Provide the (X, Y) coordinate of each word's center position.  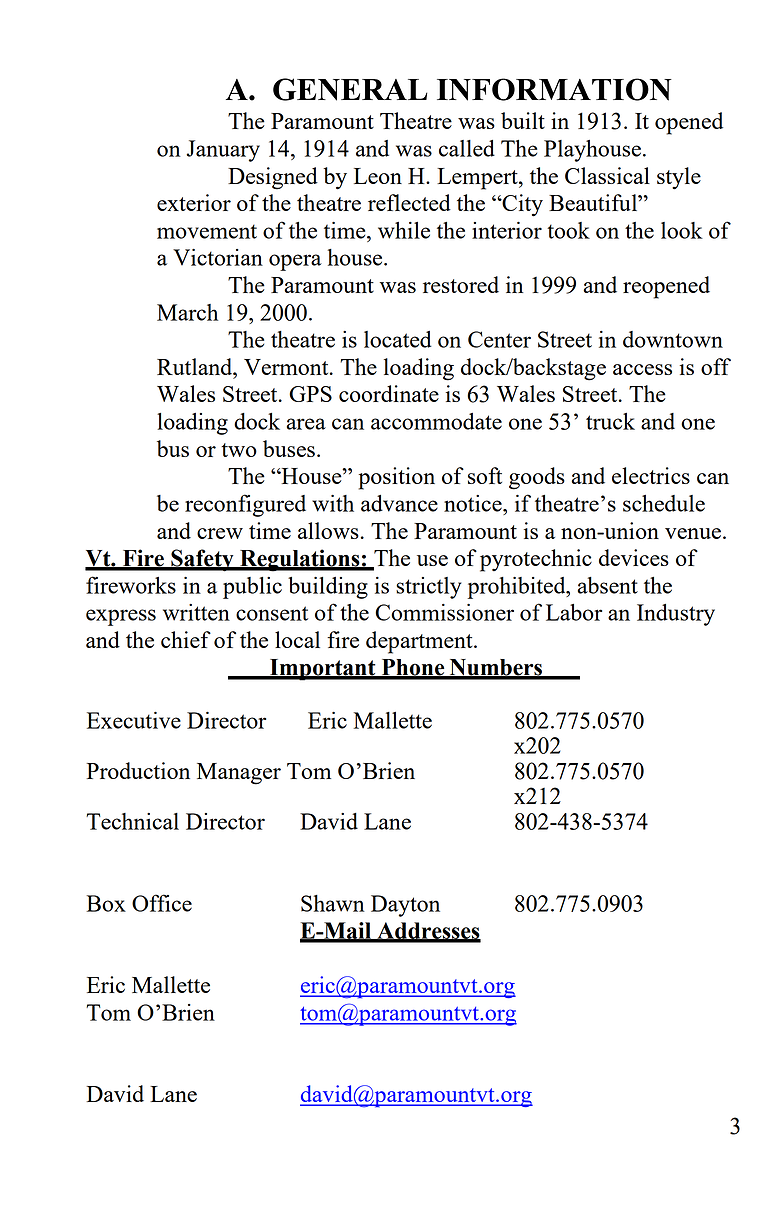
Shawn (333, 903)
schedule (664, 503)
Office (162, 903)
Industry (676, 615)
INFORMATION (554, 89)
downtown (673, 339)
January (223, 151)
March (187, 312)
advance (399, 503)
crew (220, 533)
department (420, 642)
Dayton (405, 906)
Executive (134, 720)
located (398, 339)
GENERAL (350, 89)
